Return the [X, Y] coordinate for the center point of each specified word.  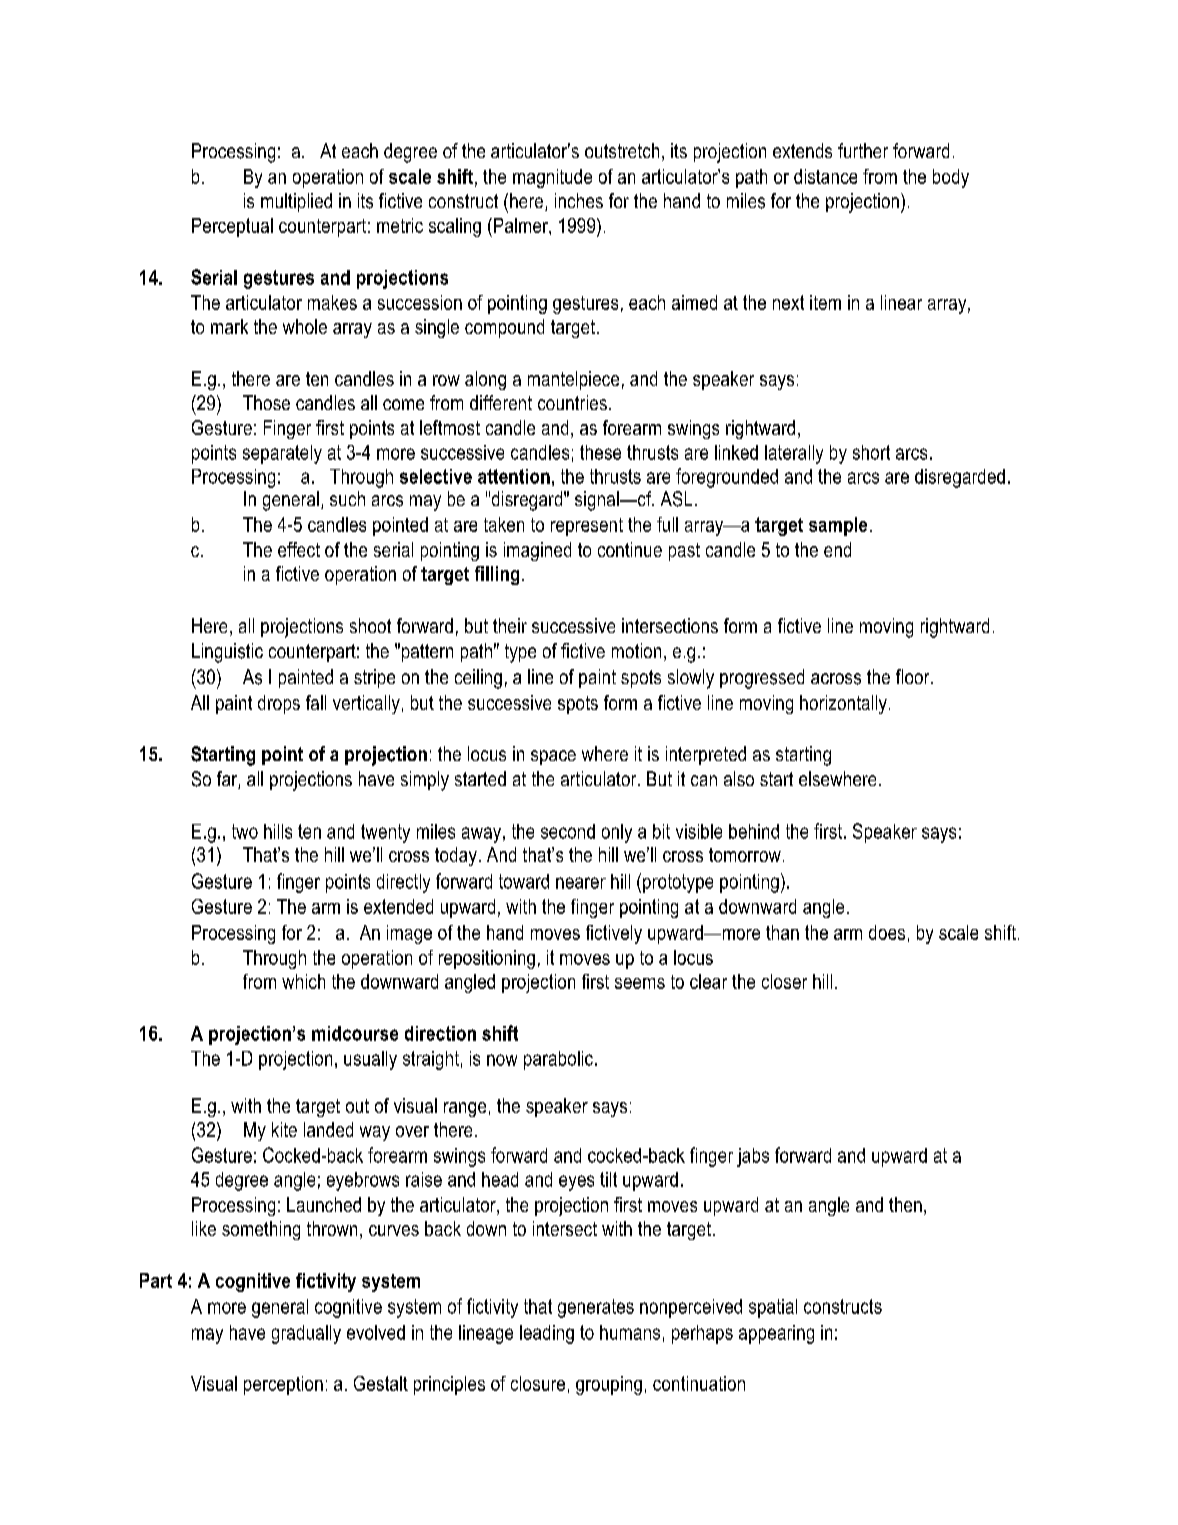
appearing [776, 1334]
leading [547, 1334]
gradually [306, 1334]
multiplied [296, 202]
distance [825, 176]
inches [579, 200]
